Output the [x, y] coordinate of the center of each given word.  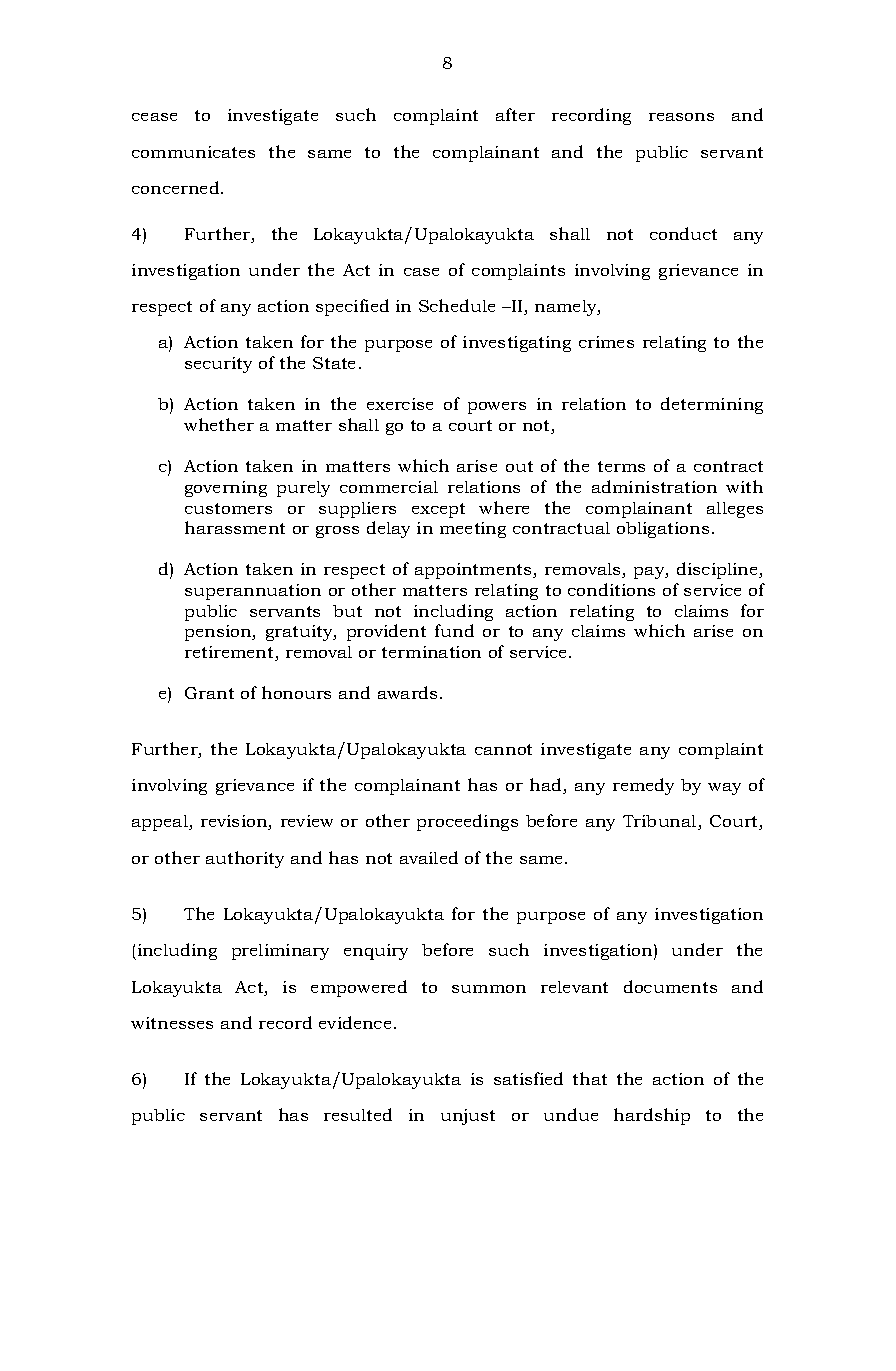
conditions [611, 589]
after [515, 114]
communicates [193, 152]
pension [219, 633]
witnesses [172, 1023]
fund [454, 630]
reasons [681, 117]
